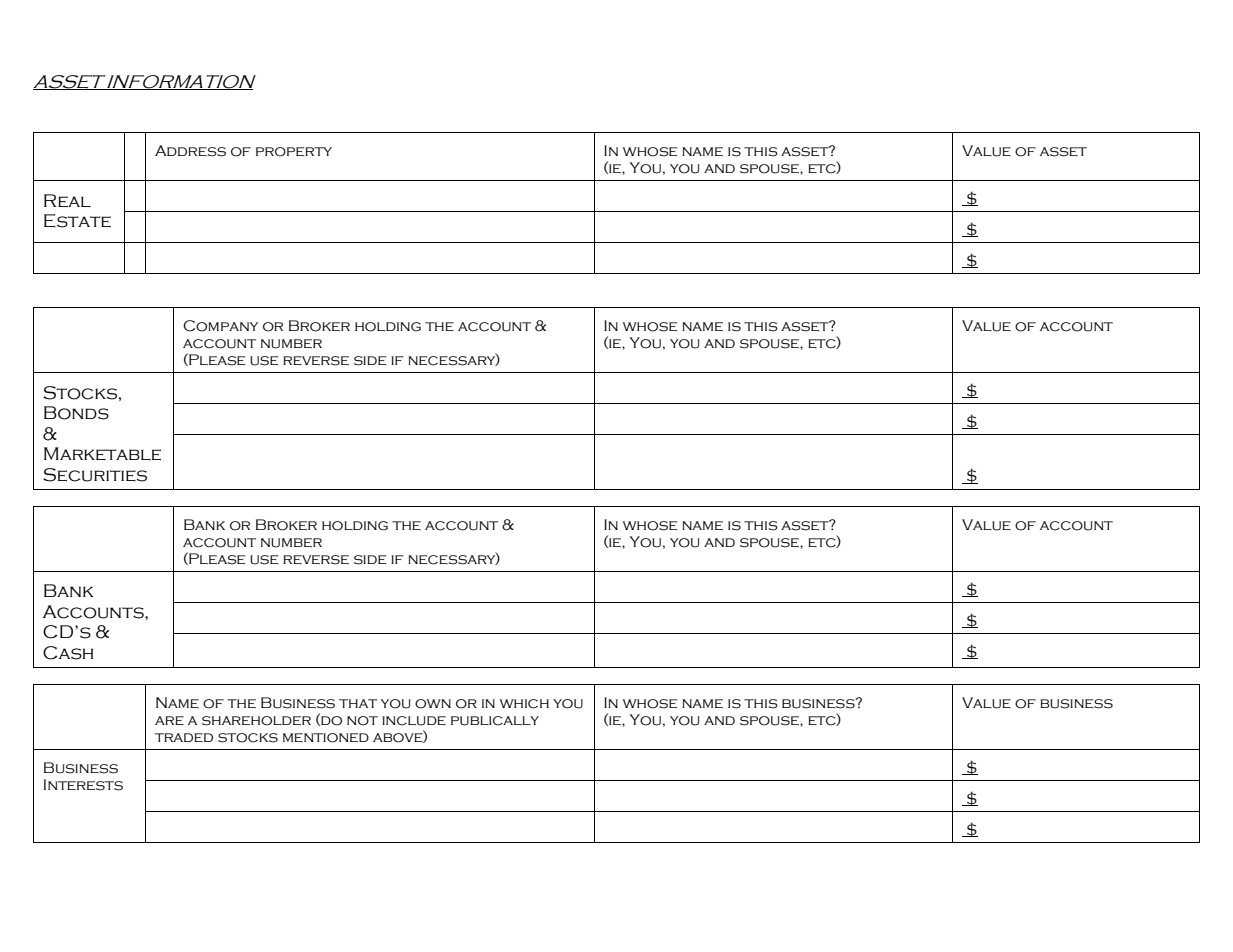 Image resolution: width=1233 pixels, height=952 pixels. What do you see at coordinates (220, 326) in the screenshot?
I see `Company` at bounding box center [220, 326].
